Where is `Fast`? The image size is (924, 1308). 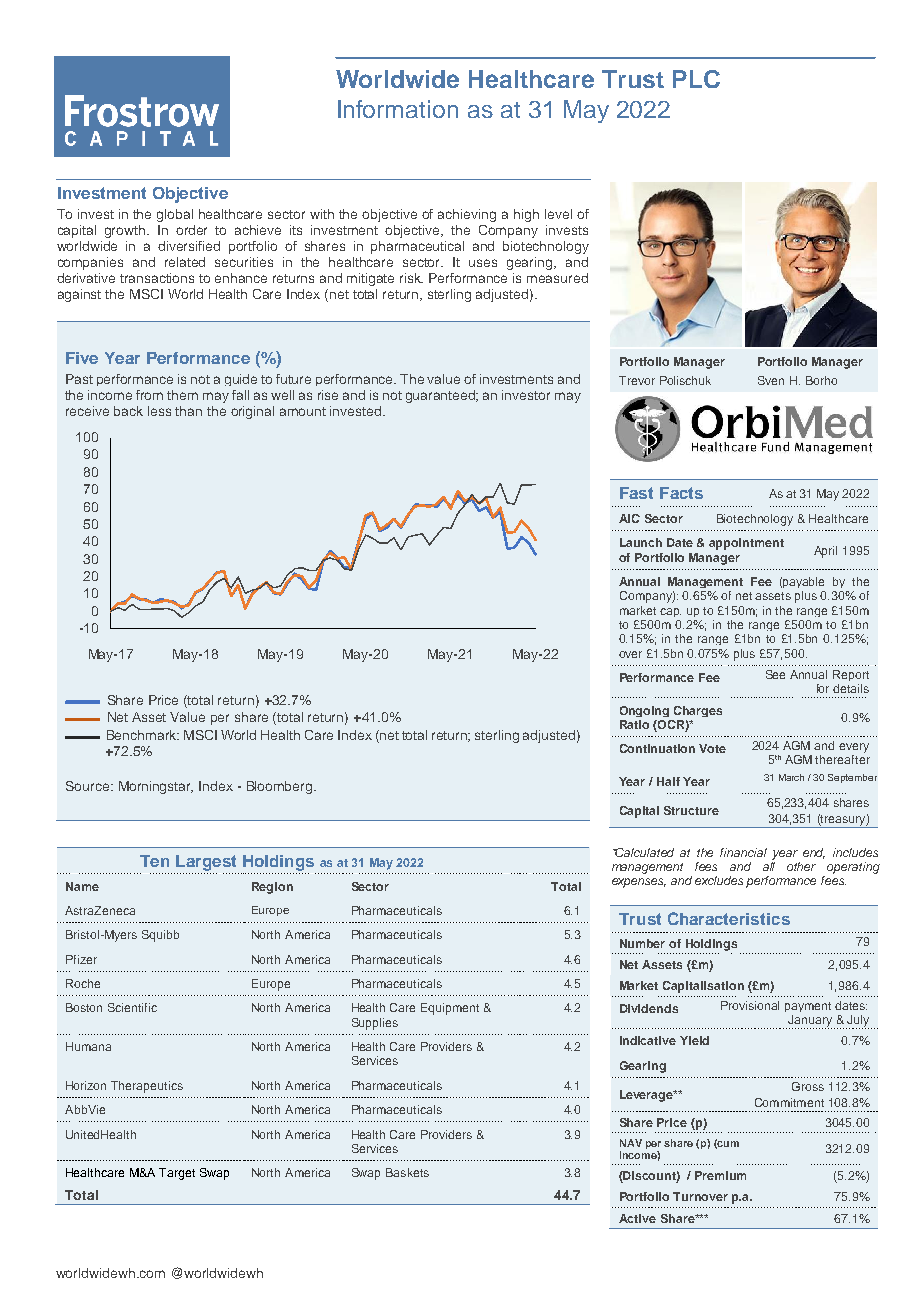
Fast is located at coordinates (636, 493).
